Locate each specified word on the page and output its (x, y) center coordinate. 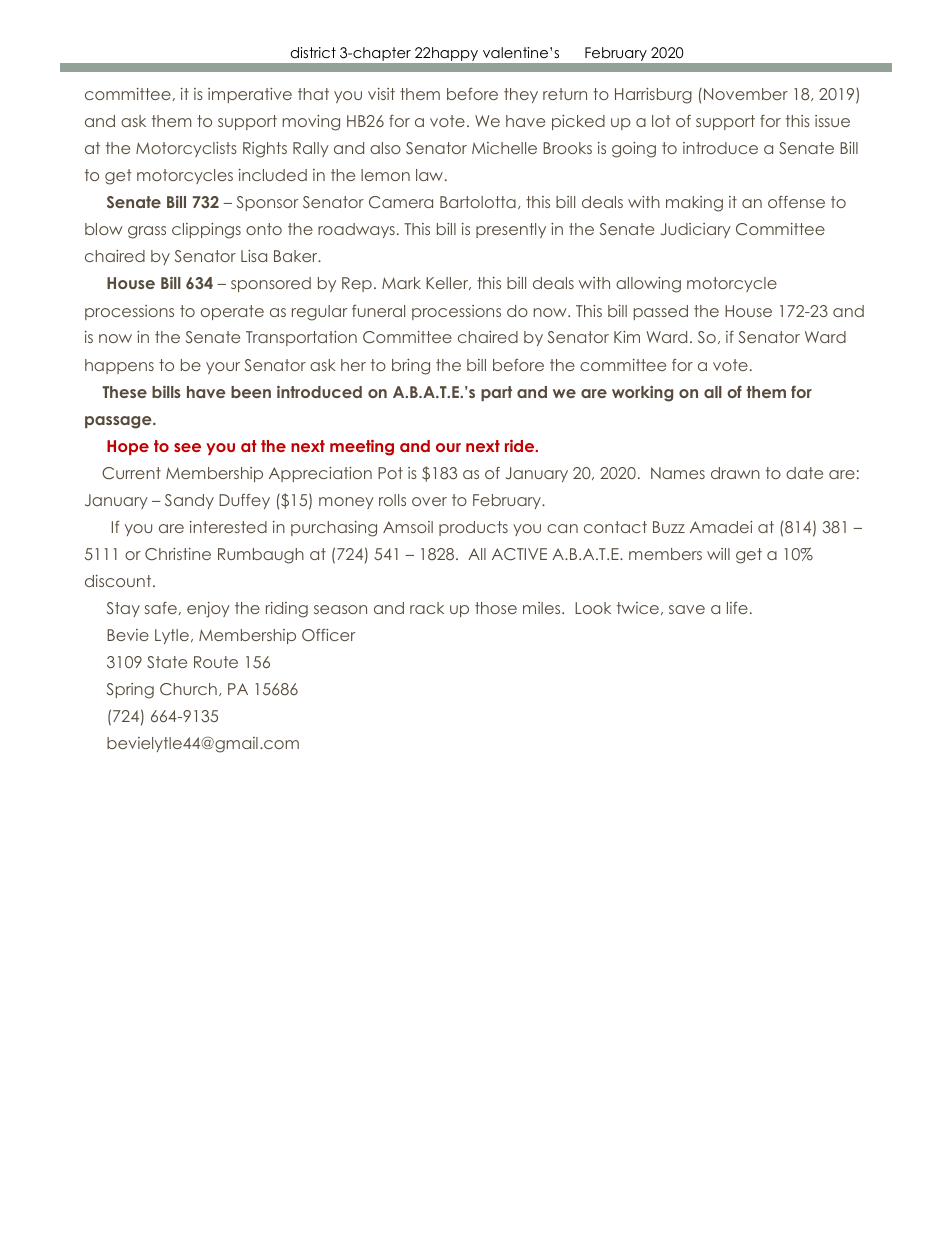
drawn (735, 473)
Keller (448, 283)
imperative (250, 95)
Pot (390, 473)
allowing (648, 285)
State (167, 662)
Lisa (254, 256)
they (521, 95)
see (187, 447)
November (746, 94)
